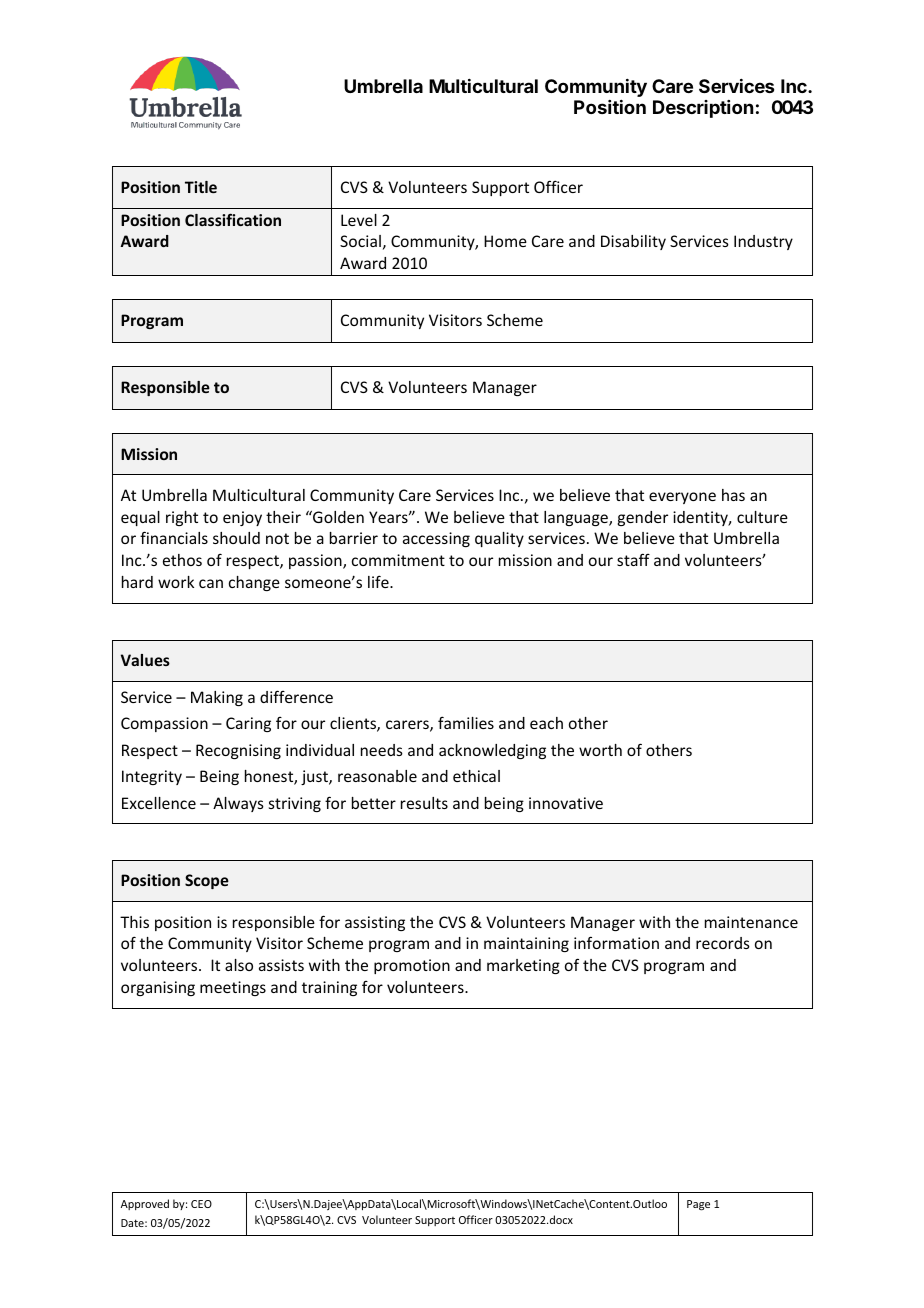 Image resolution: width=924 pixels, height=1308 pixels. What do you see at coordinates (424, 803) in the screenshot?
I see `results` at bounding box center [424, 803].
